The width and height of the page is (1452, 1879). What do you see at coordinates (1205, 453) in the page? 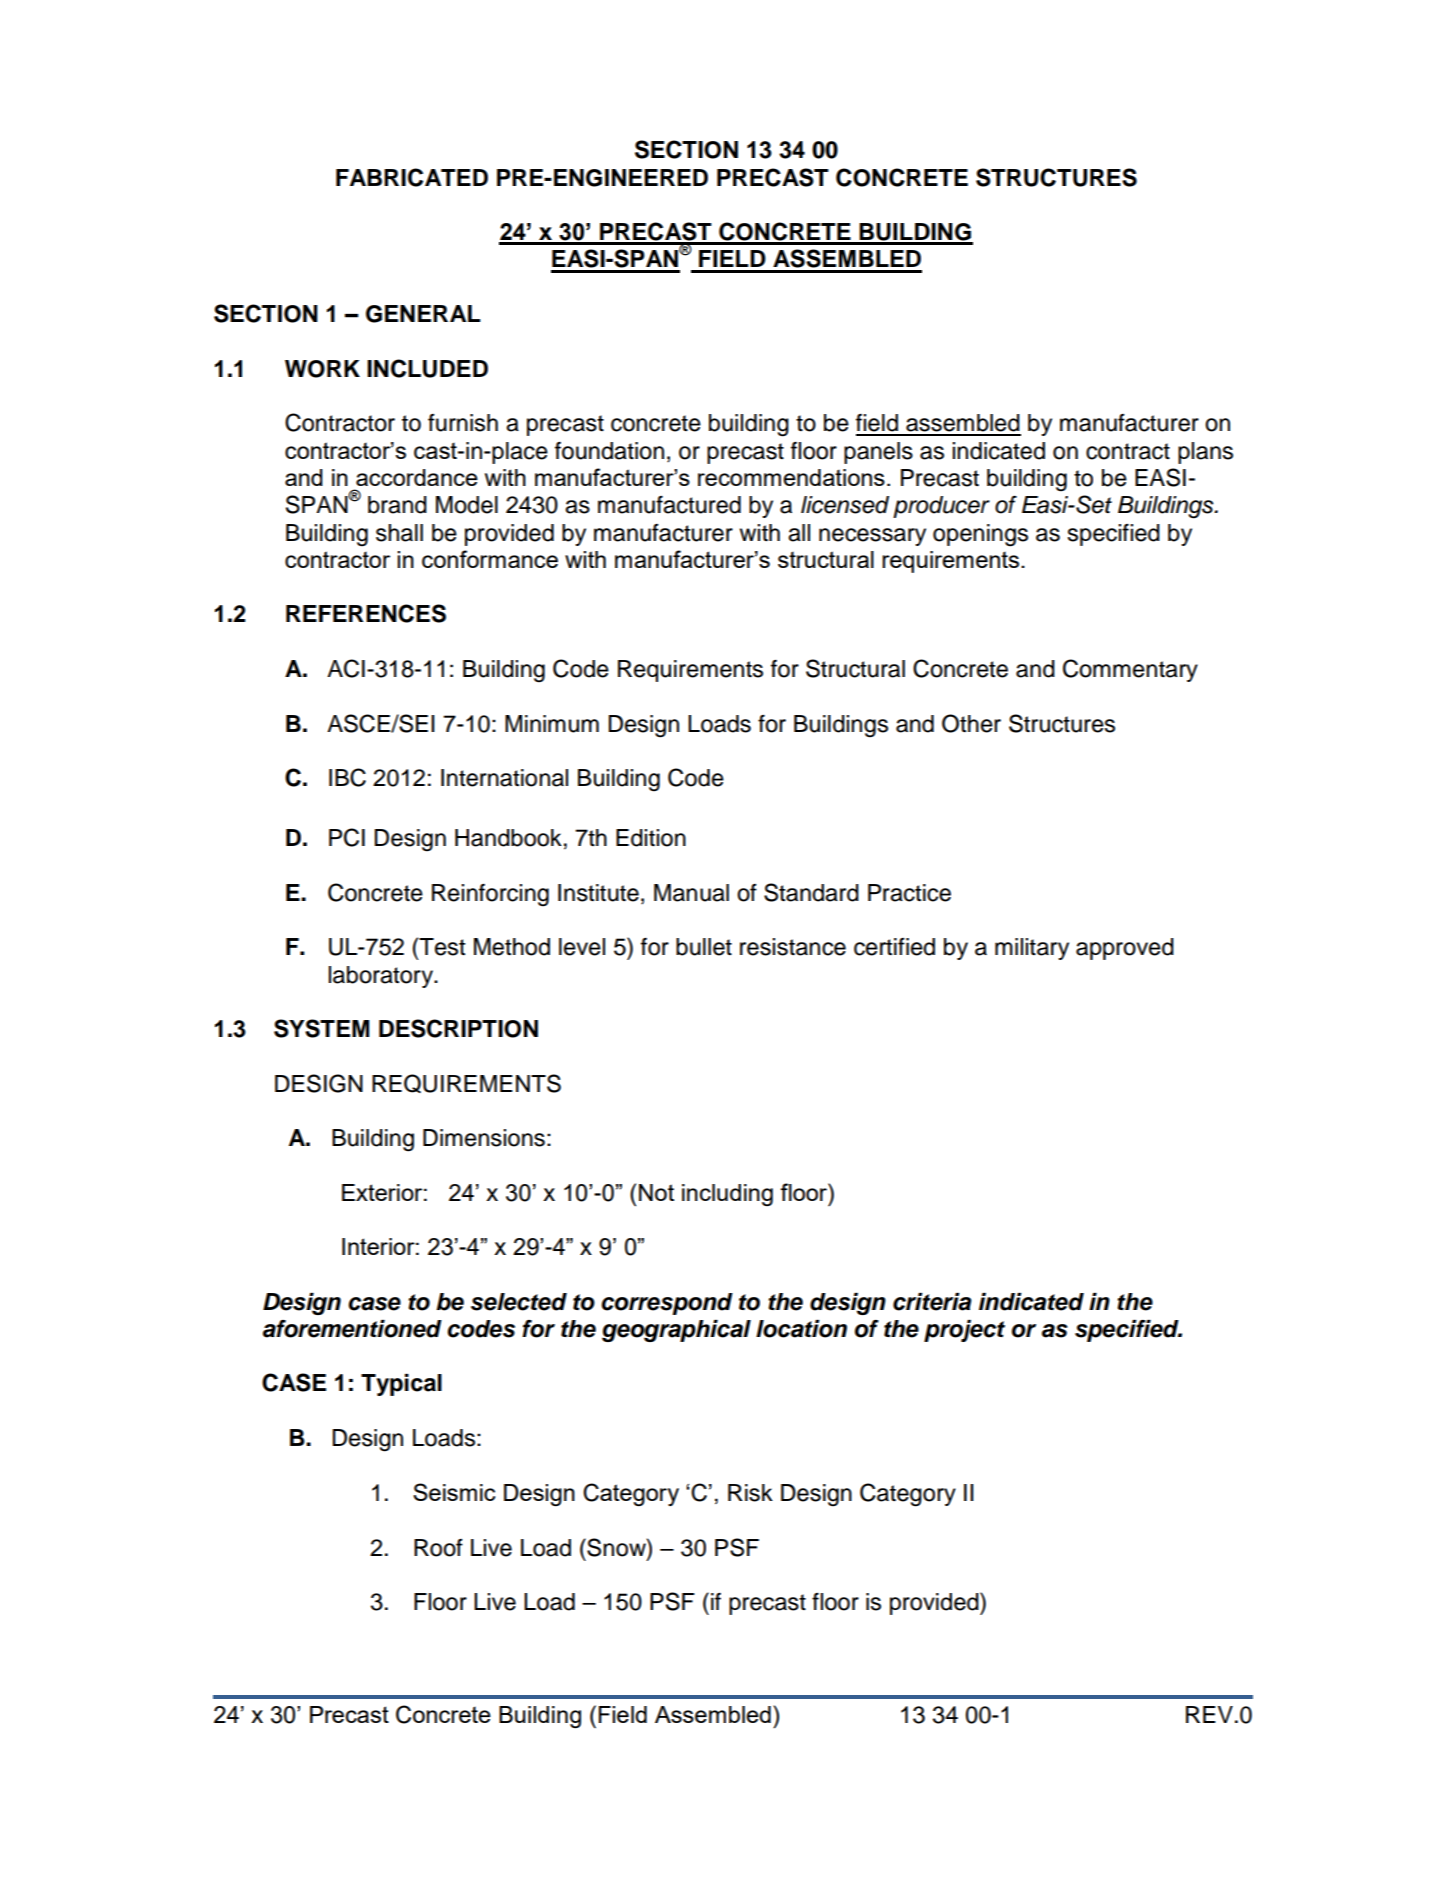
I see `plans` at bounding box center [1205, 453].
